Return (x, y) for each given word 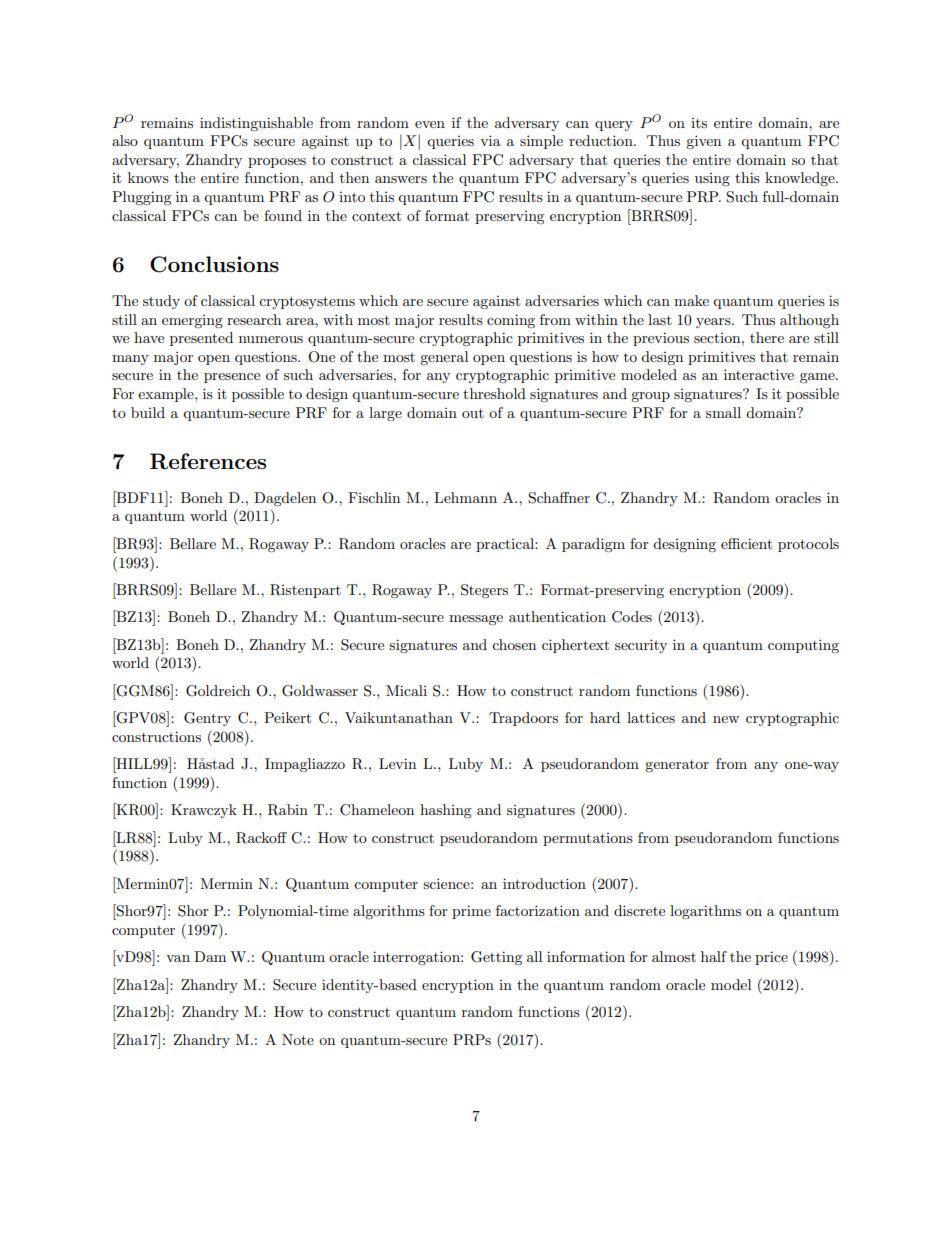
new (726, 719)
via (490, 140)
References (208, 461)
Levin (397, 763)
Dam (210, 956)
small (723, 412)
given (703, 142)
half (714, 956)
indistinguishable (256, 124)
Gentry (207, 719)
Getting (497, 958)
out (473, 413)
